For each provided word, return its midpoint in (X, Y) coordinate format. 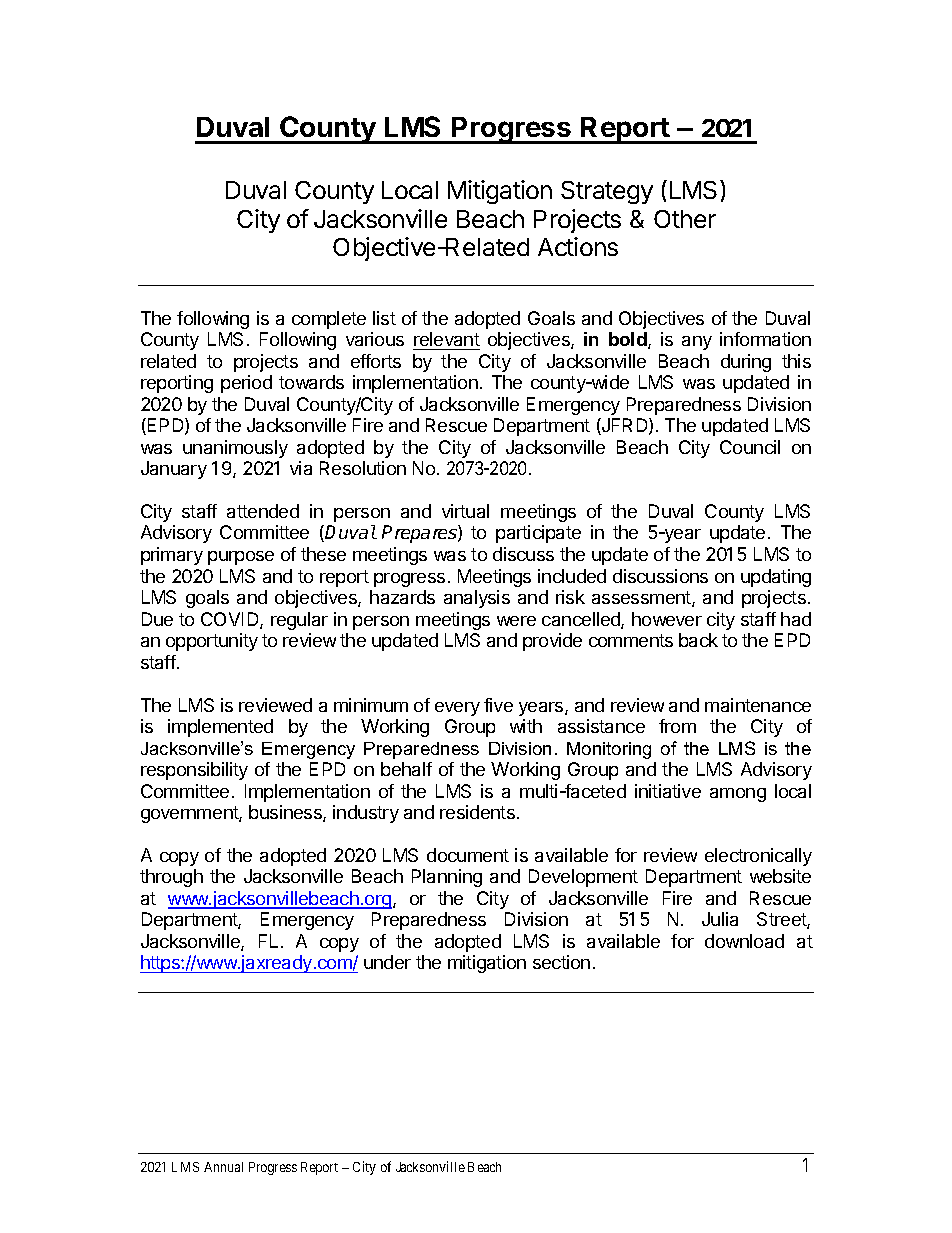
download (744, 941)
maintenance (758, 705)
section (561, 962)
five (498, 705)
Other (685, 219)
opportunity (212, 642)
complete (329, 320)
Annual (223, 1167)
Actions (578, 246)
